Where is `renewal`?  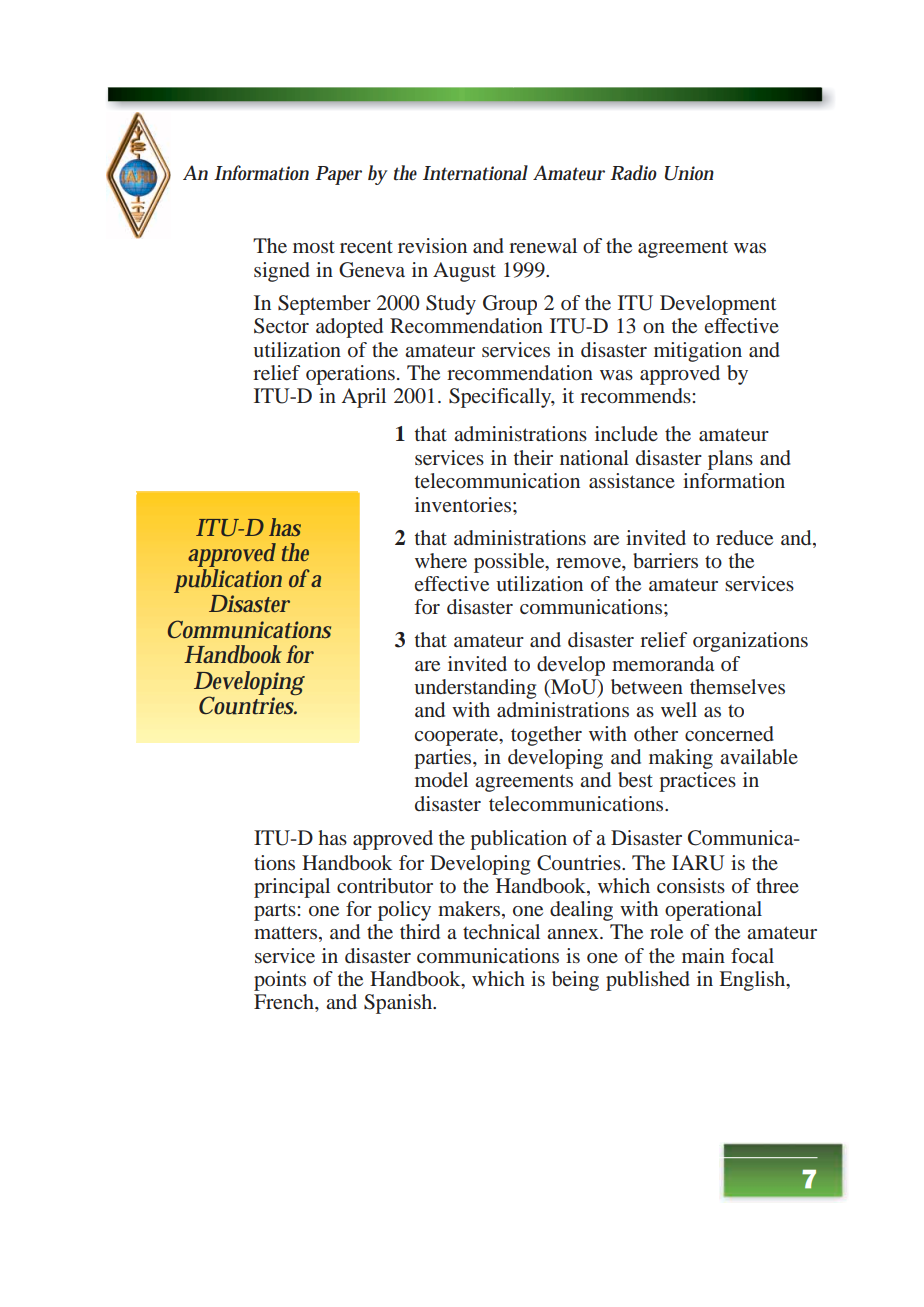
renewal is located at coordinates (543, 245).
